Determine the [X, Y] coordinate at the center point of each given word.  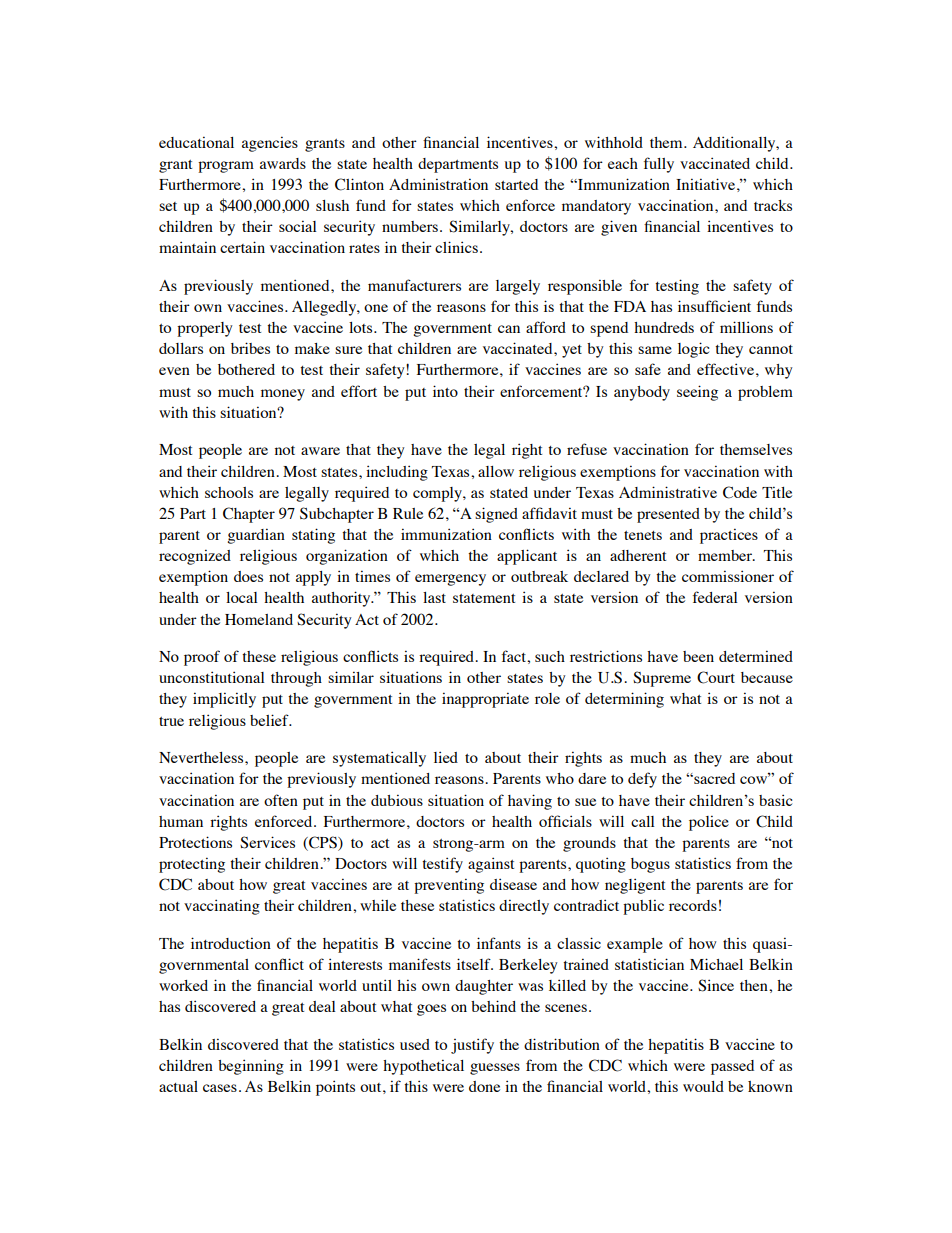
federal [715, 597]
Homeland [259, 619]
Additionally [735, 144]
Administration [438, 184]
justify [472, 1046]
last [434, 597]
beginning [251, 1067]
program [226, 167]
